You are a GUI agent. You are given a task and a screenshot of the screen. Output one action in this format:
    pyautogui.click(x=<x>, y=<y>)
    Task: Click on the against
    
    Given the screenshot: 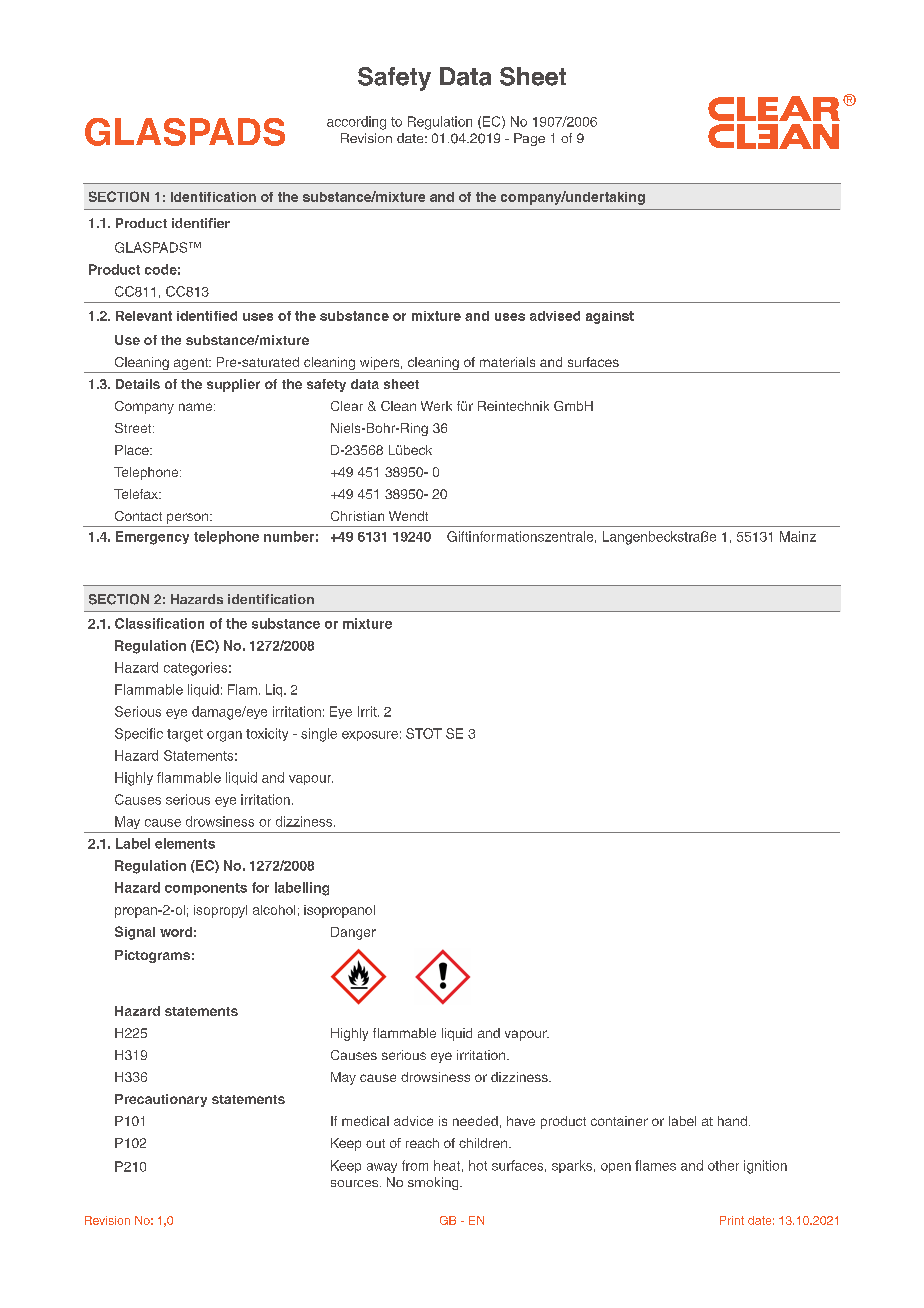 What is the action you would take?
    pyautogui.click(x=610, y=317)
